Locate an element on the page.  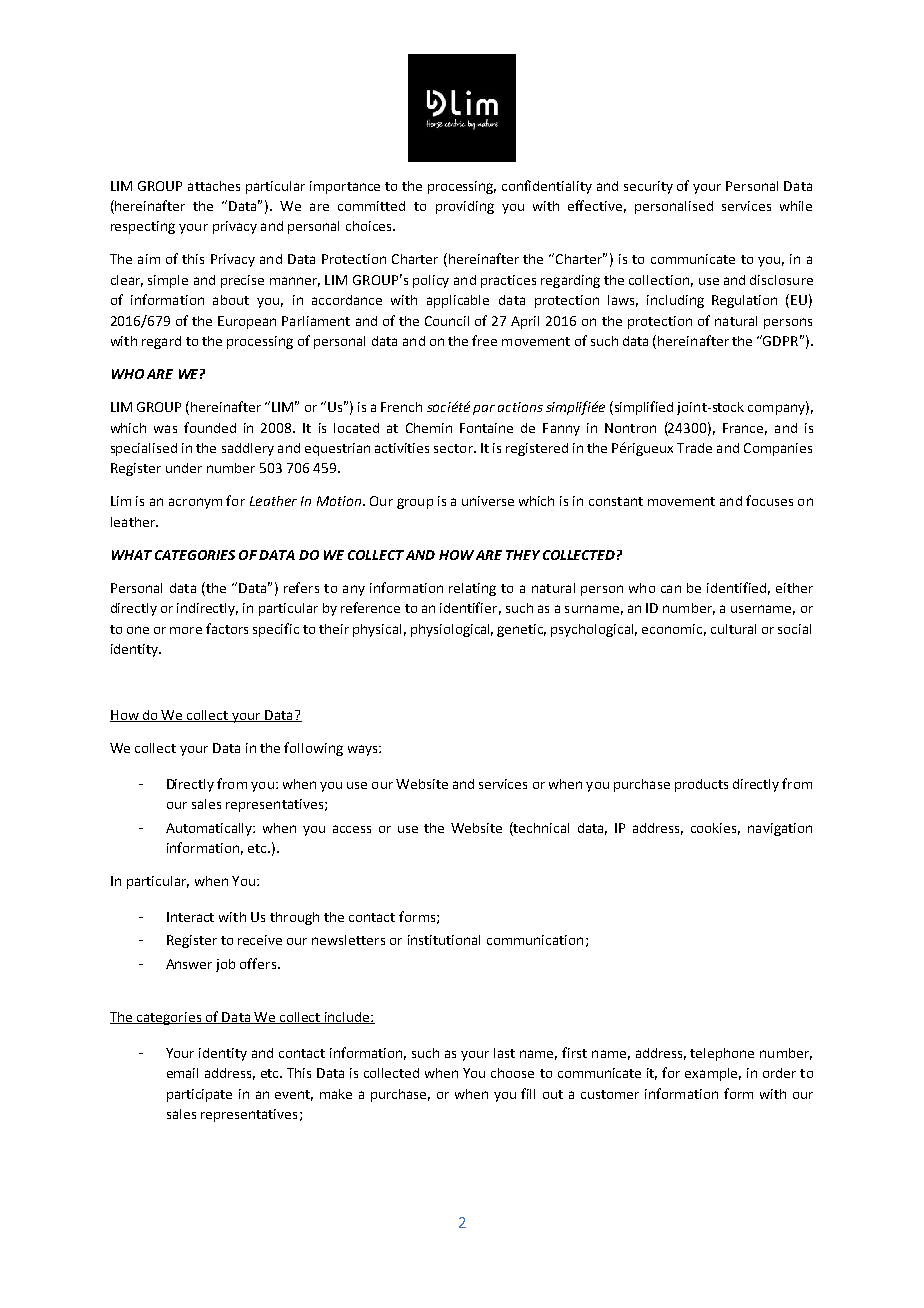
more is located at coordinates (186, 630).
